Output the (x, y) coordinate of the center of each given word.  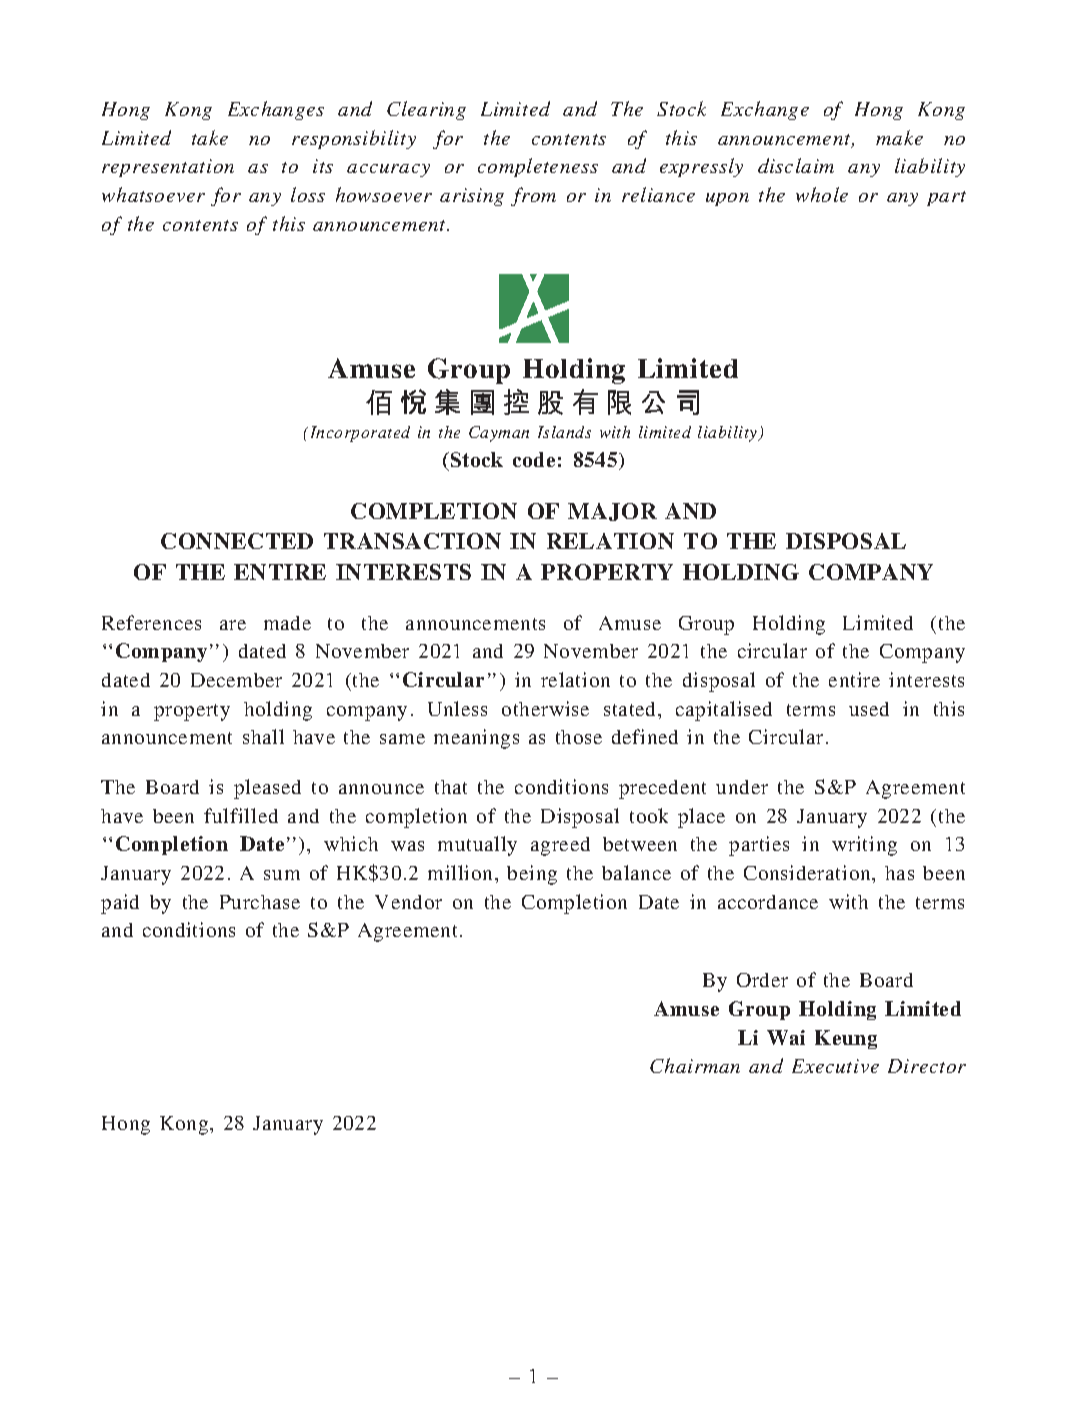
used (869, 709)
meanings (476, 739)
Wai (786, 1037)
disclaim (796, 165)
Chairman (695, 1065)
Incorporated (360, 434)
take (210, 137)
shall (263, 736)
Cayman (499, 434)
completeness (538, 167)
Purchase (260, 902)
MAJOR (612, 512)
